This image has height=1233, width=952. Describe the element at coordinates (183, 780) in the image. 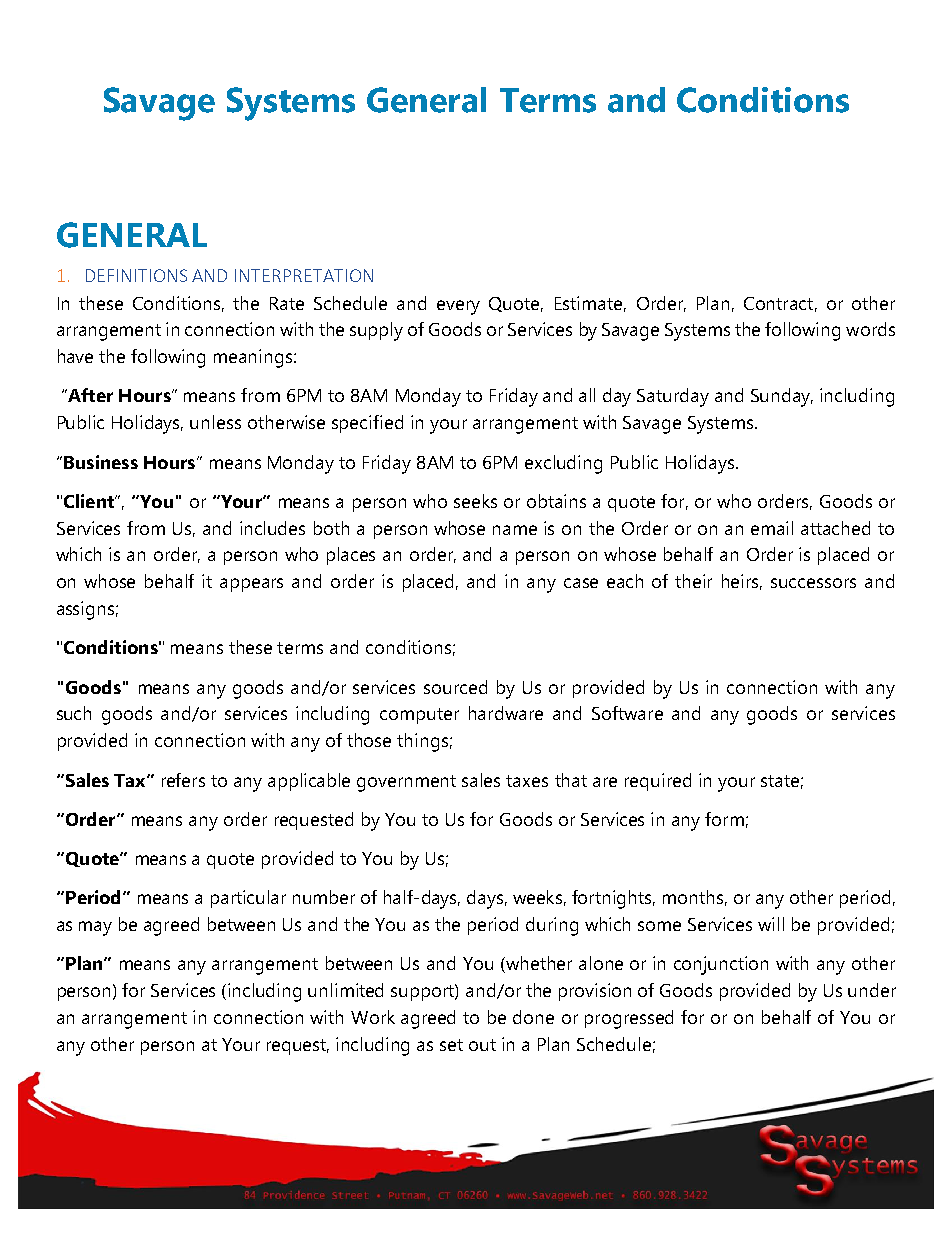

I see `refers` at that location.
